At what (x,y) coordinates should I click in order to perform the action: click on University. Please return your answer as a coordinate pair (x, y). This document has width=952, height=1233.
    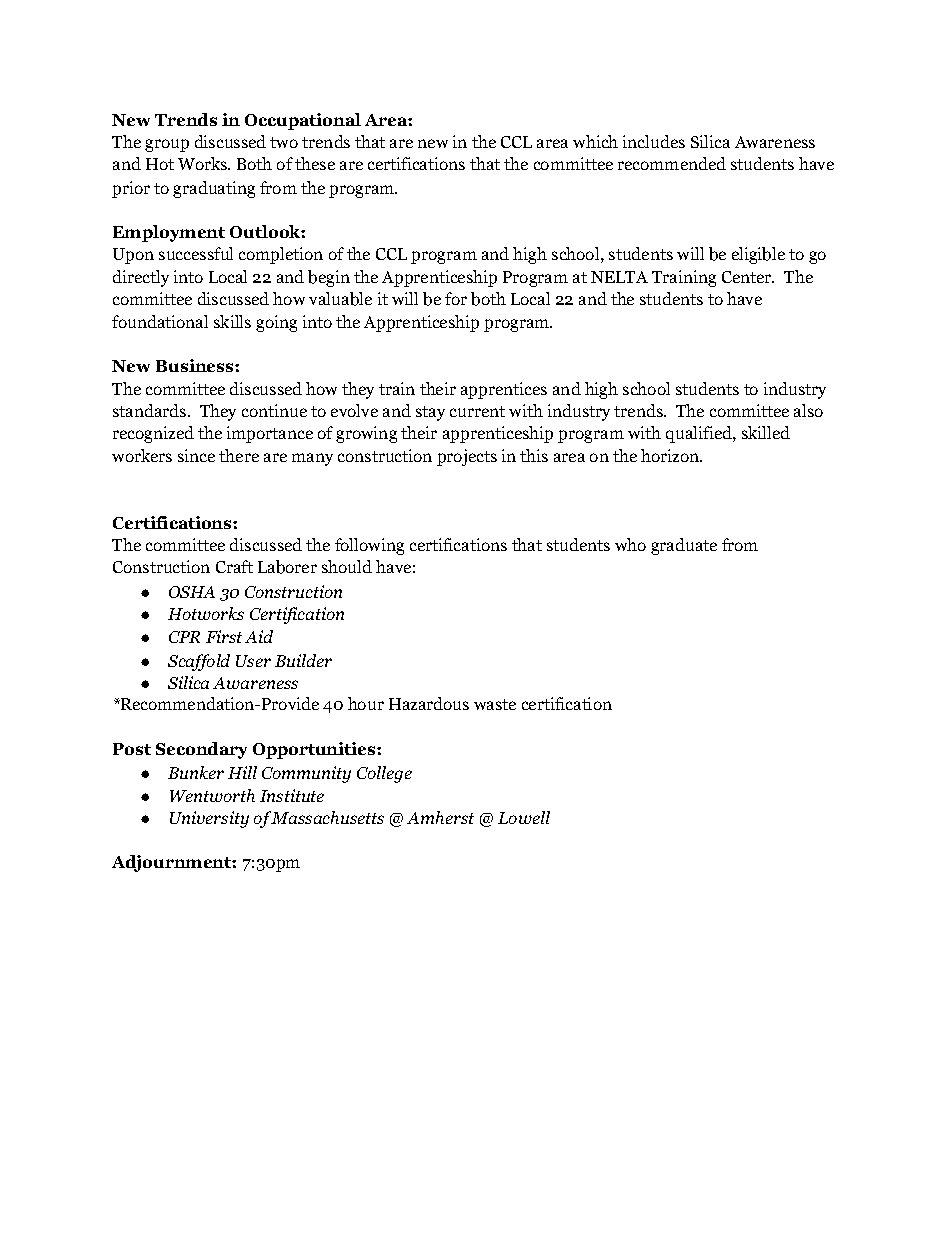
    Looking at the image, I should click on (209, 819).
